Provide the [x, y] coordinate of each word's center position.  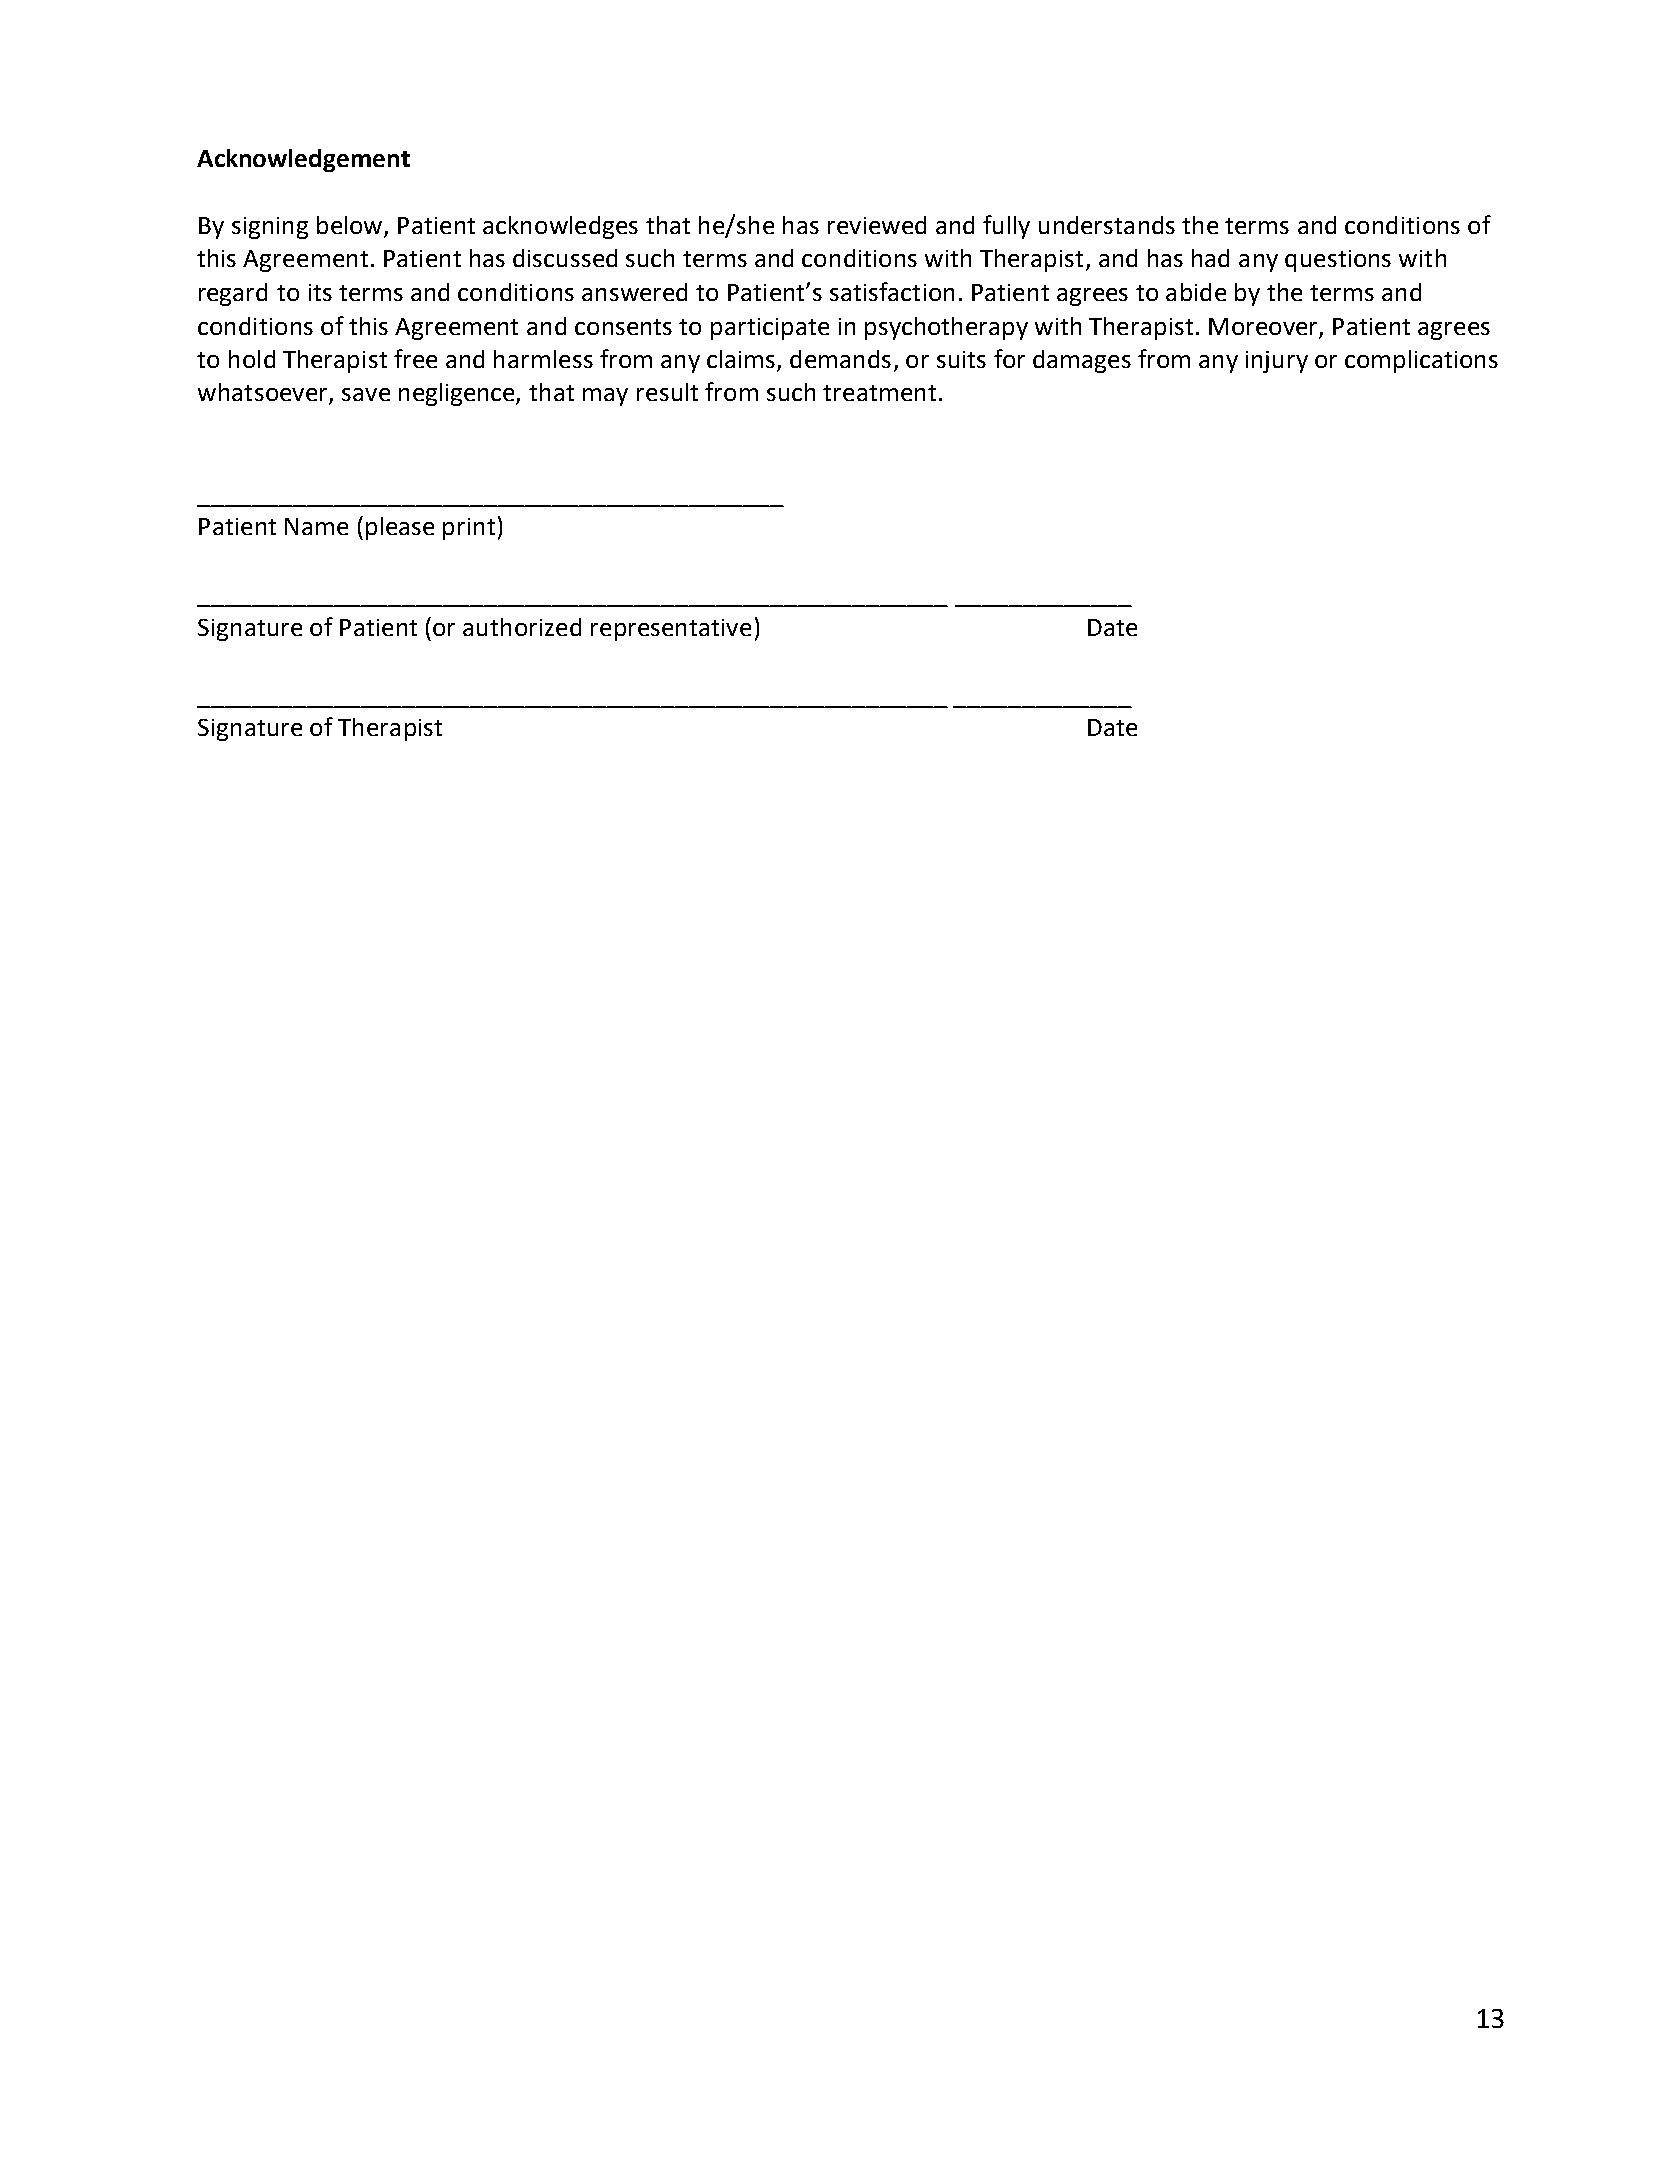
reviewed [877, 225]
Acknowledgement [303, 160]
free [415, 358]
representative [671, 630]
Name [316, 526]
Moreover [1263, 326]
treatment [879, 393]
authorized [522, 627]
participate [770, 329]
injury [1277, 362]
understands [1107, 225]
